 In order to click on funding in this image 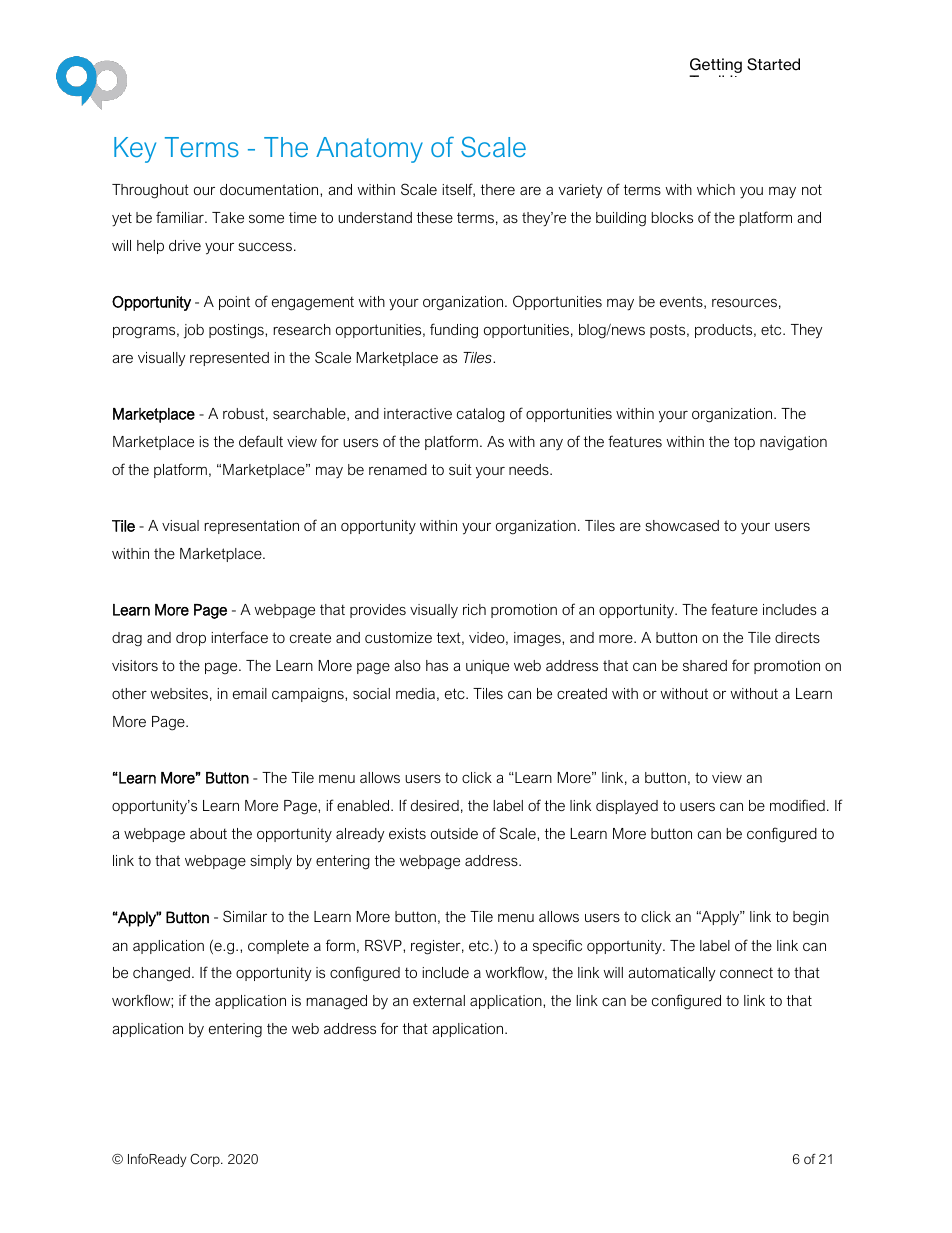, I will do `click(454, 331)`.
